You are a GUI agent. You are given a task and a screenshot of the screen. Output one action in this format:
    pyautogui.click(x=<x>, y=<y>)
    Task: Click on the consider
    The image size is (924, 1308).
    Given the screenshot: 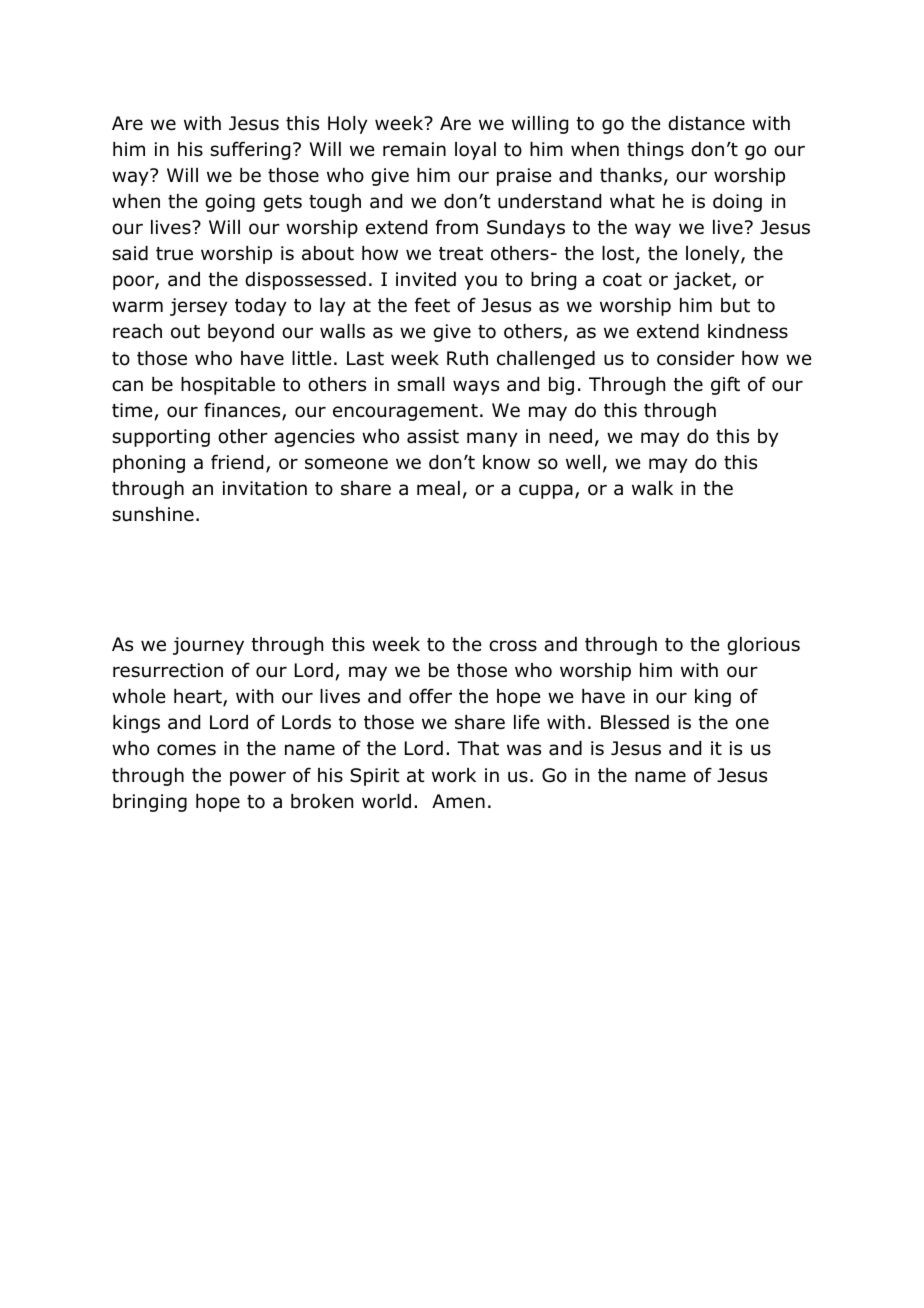 What is the action you would take?
    pyautogui.click(x=696, y=358)
